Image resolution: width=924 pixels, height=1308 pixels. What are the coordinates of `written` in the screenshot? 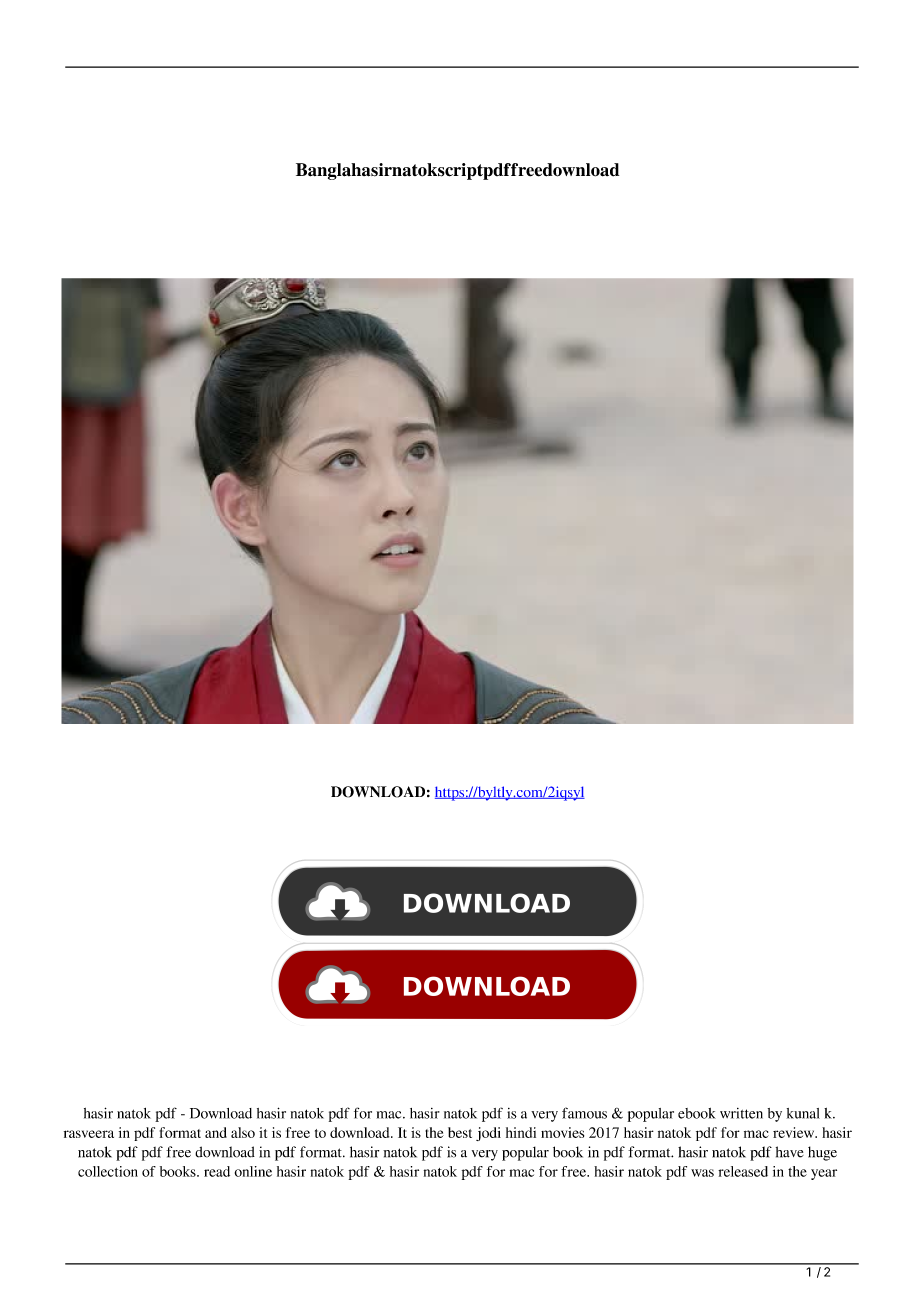 It's located at (741, 1113).
